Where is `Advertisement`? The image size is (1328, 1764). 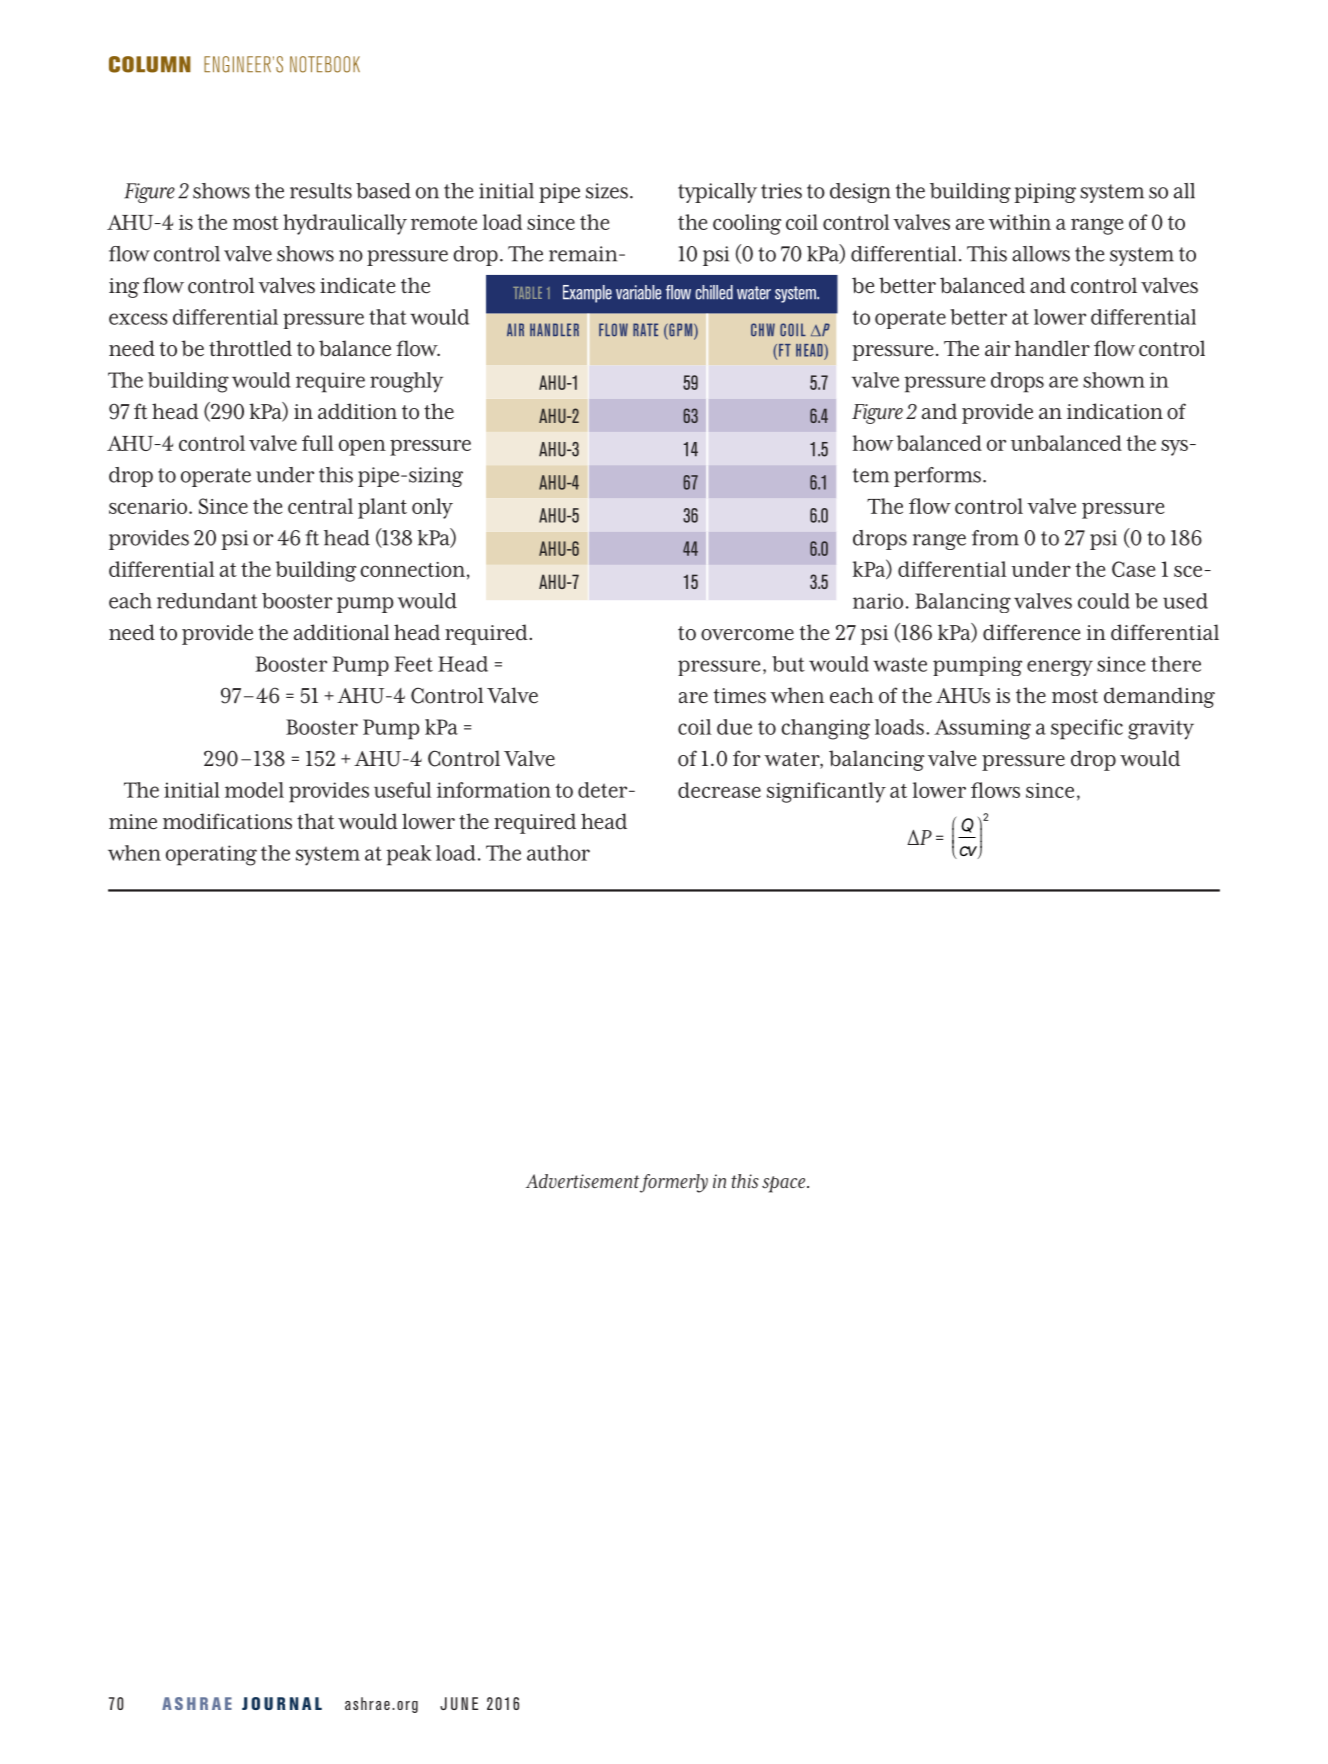
Advertisement is located at coordinates (582, 1181).
